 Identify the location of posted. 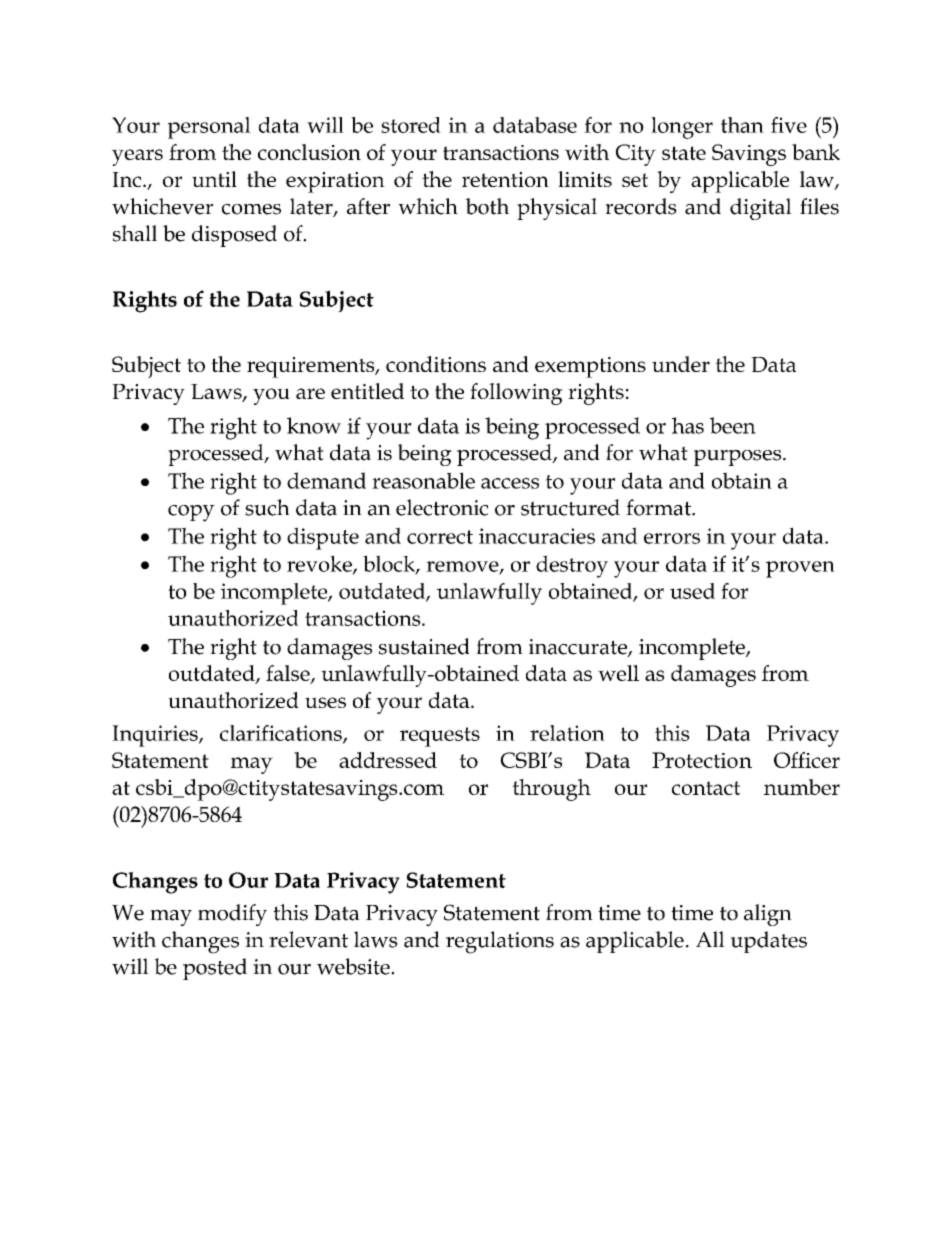
(215, 969).
